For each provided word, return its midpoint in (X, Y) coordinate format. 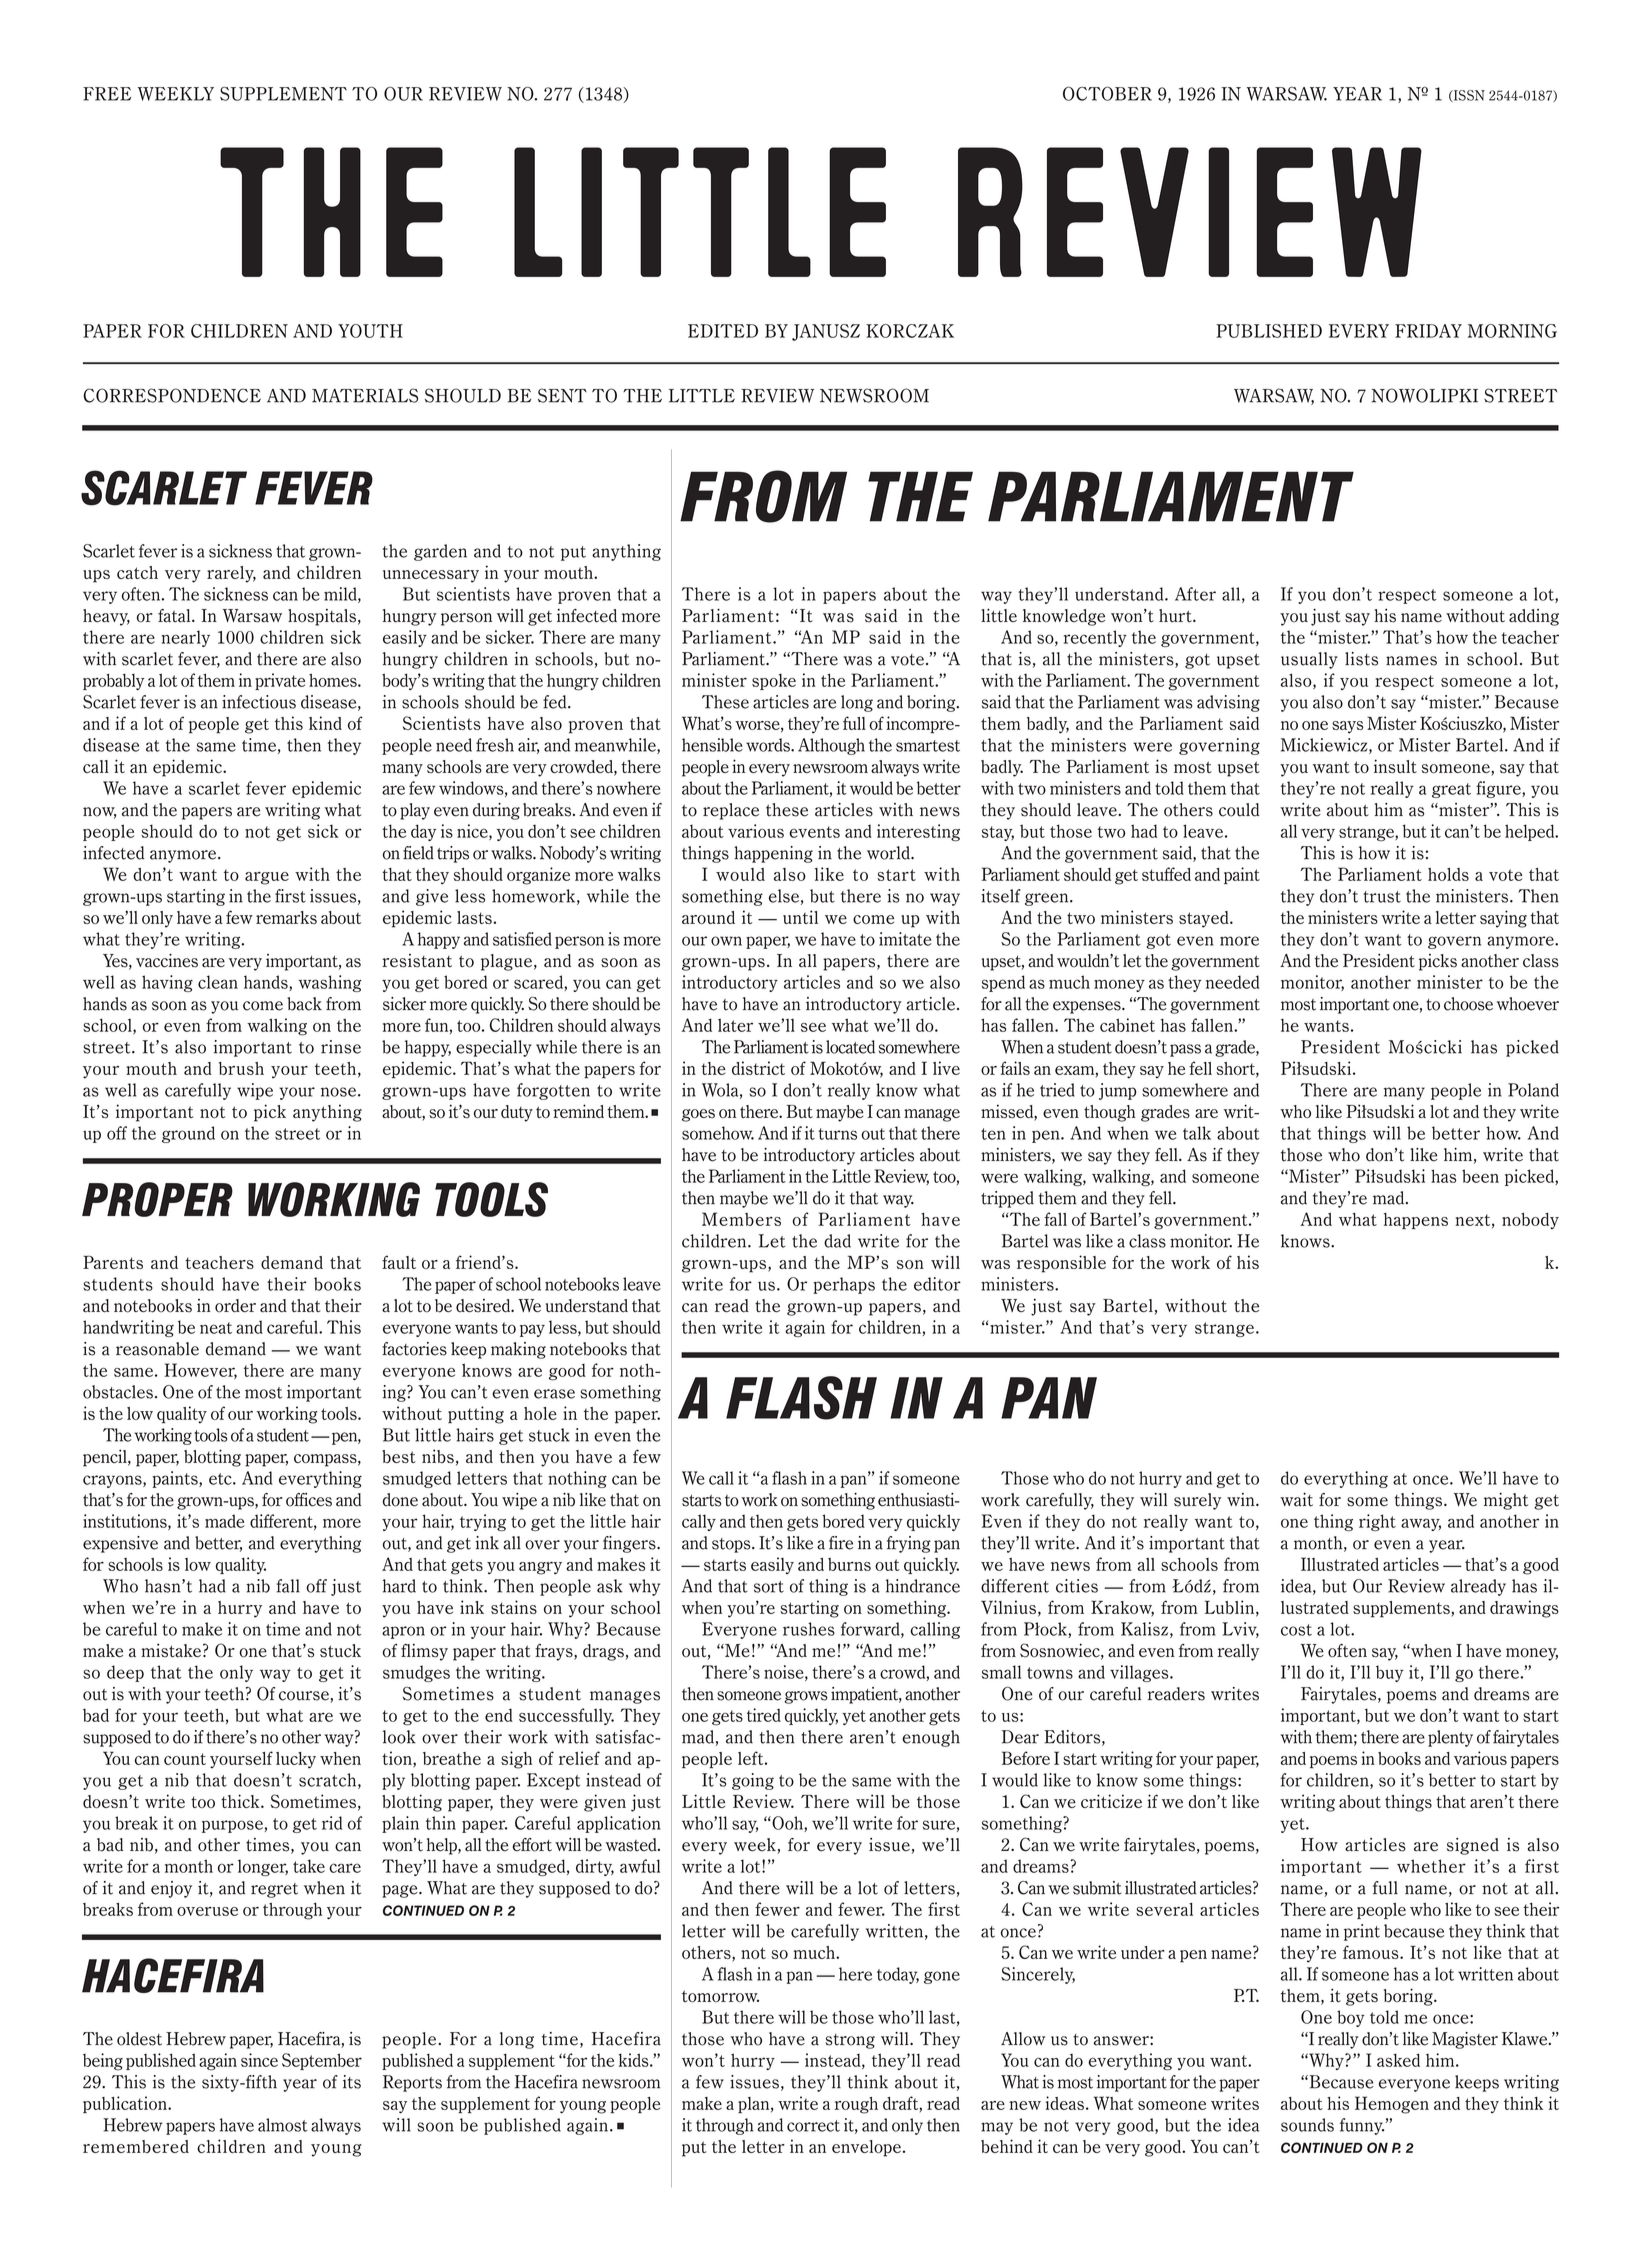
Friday (1428, 331)
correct (813, 2126)
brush (241, 1068)
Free (107, 94)
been (1480, 1176)
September (322, 2061)
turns (837, 1134)
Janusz (826, 332)
